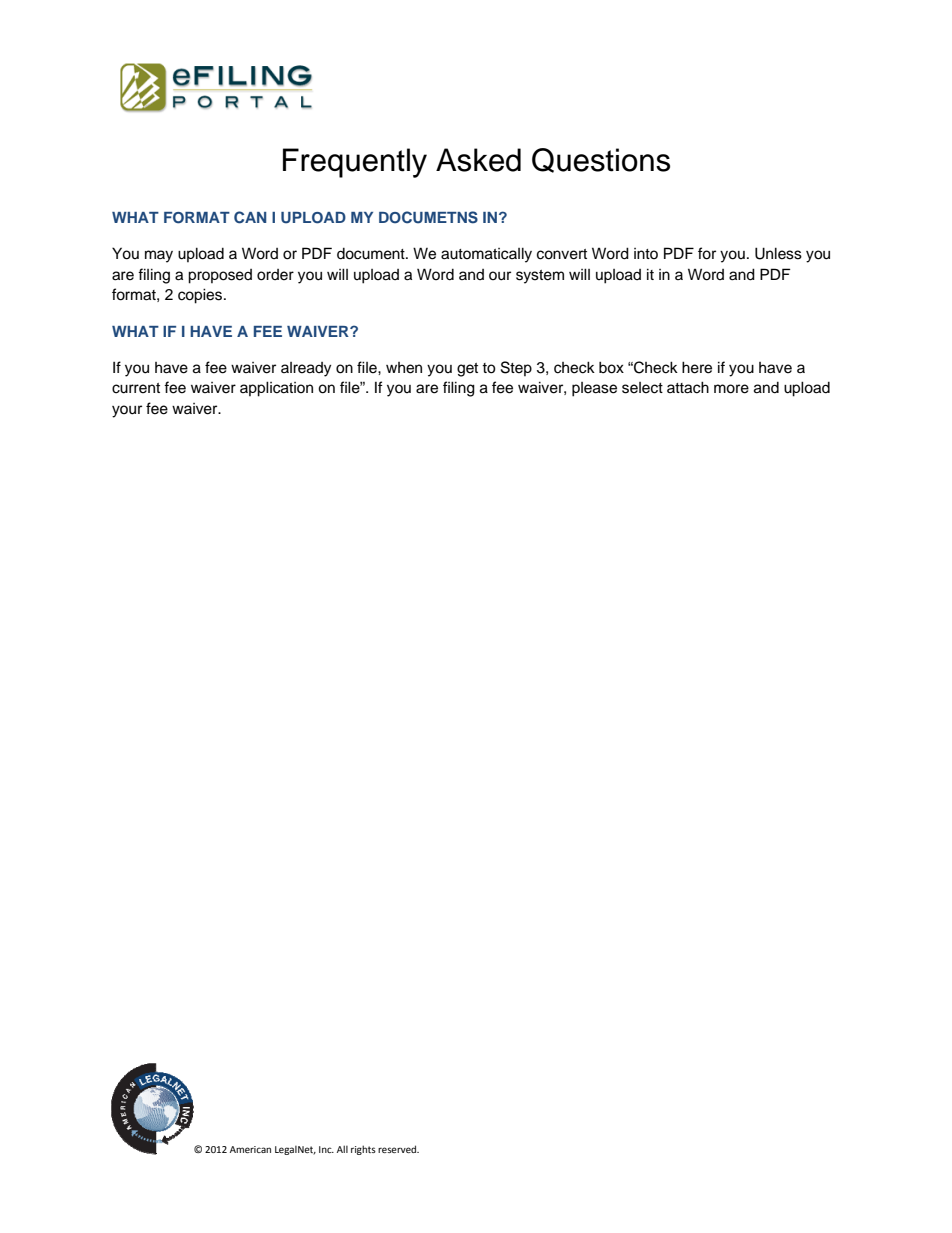 This image has height=1233, width=952. Describe the element at coordinates (398, 1149) in the image. I see `reserved` at that location.
